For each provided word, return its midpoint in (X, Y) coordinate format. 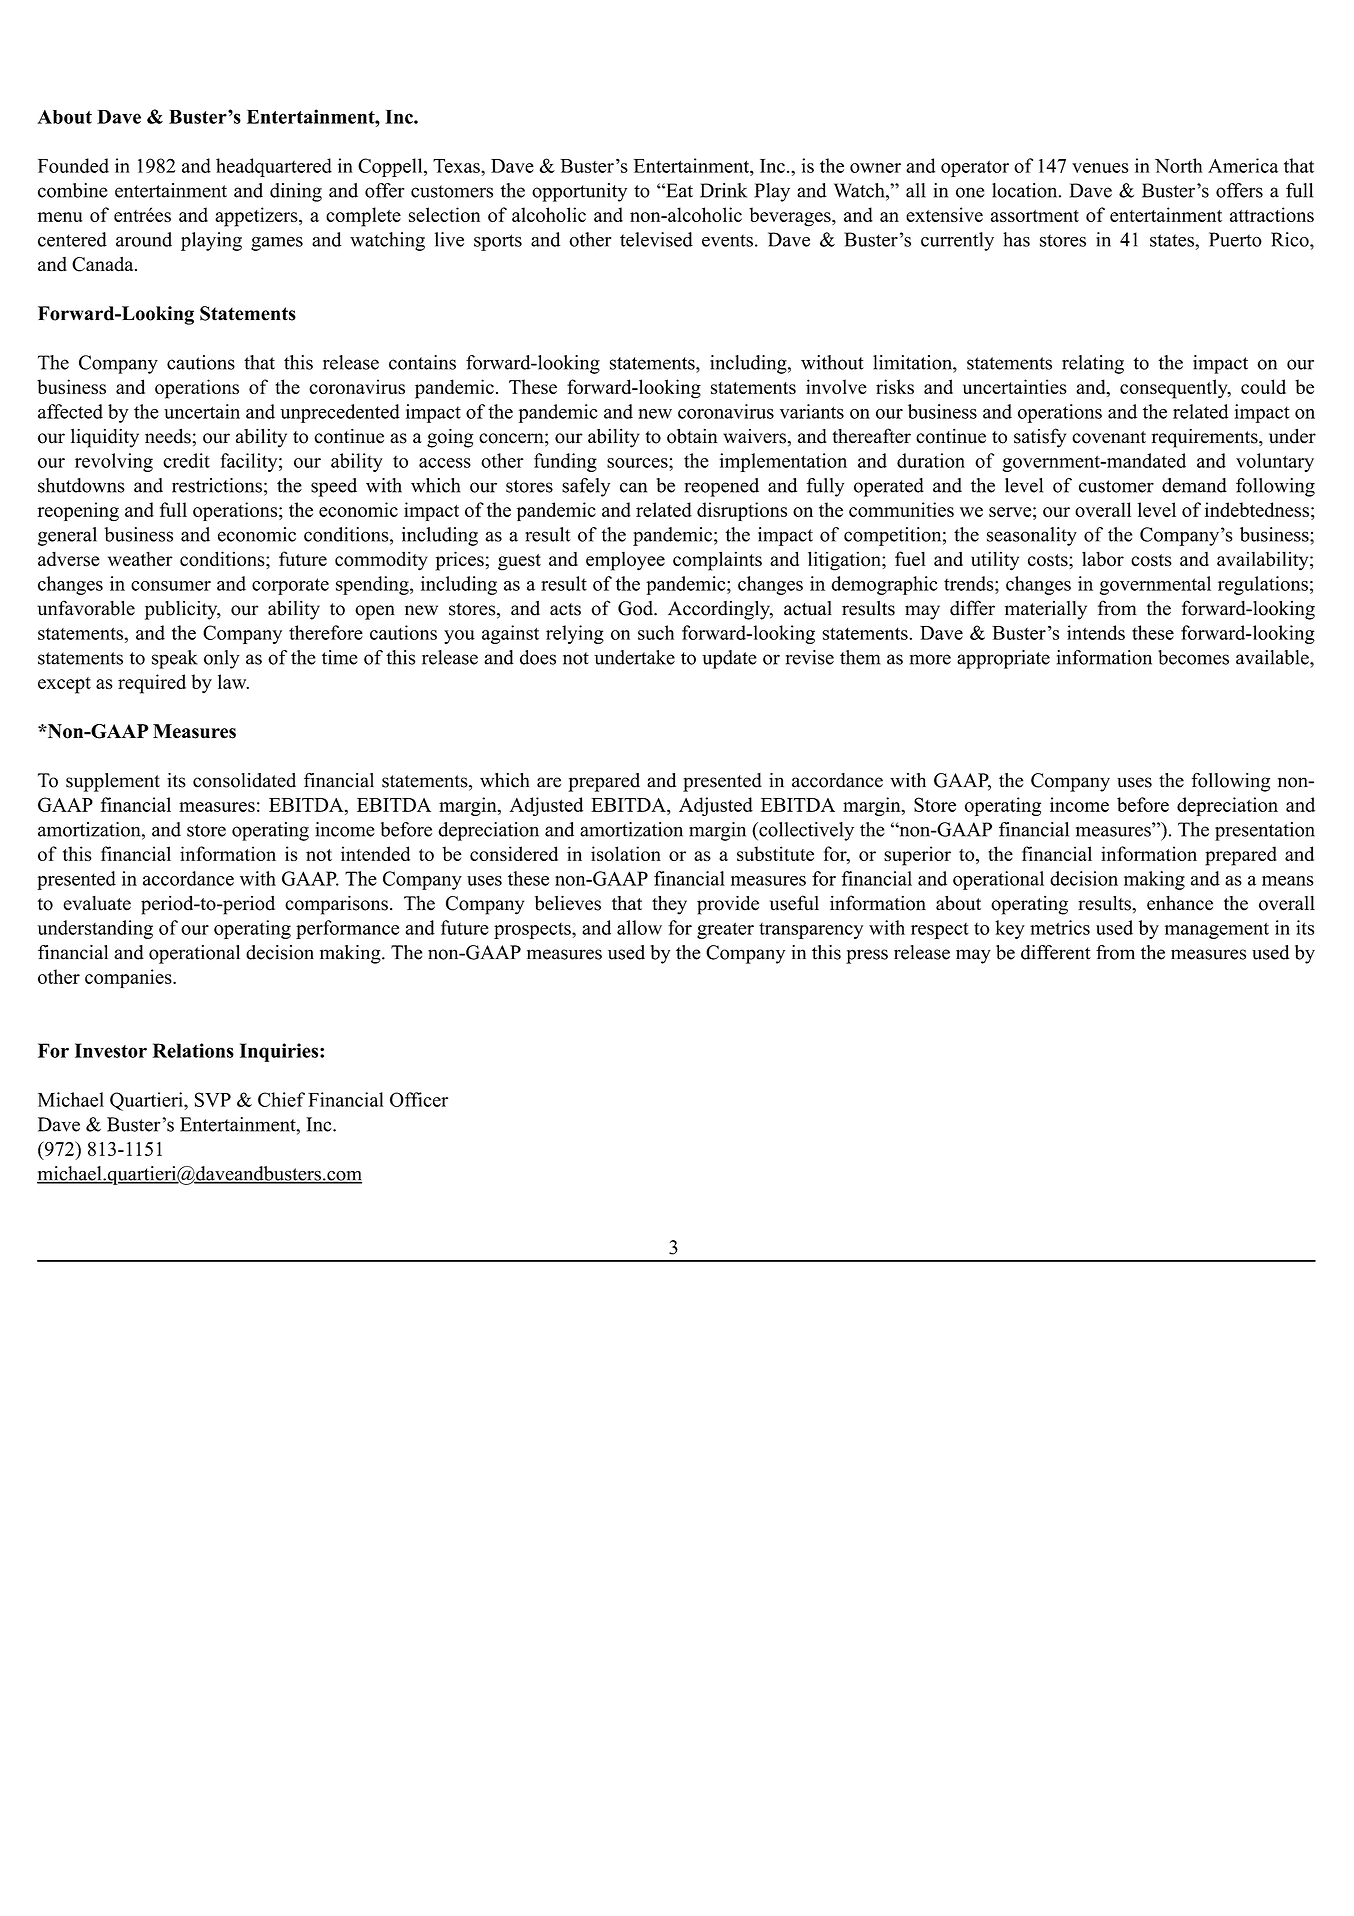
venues (1100, 168)
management (1217, 930)
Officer (419, 1099)
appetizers (257, 217)
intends (1096, 632)
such (656, 632)
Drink (723, 190)
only (222, 659)
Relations (193, 1050)
